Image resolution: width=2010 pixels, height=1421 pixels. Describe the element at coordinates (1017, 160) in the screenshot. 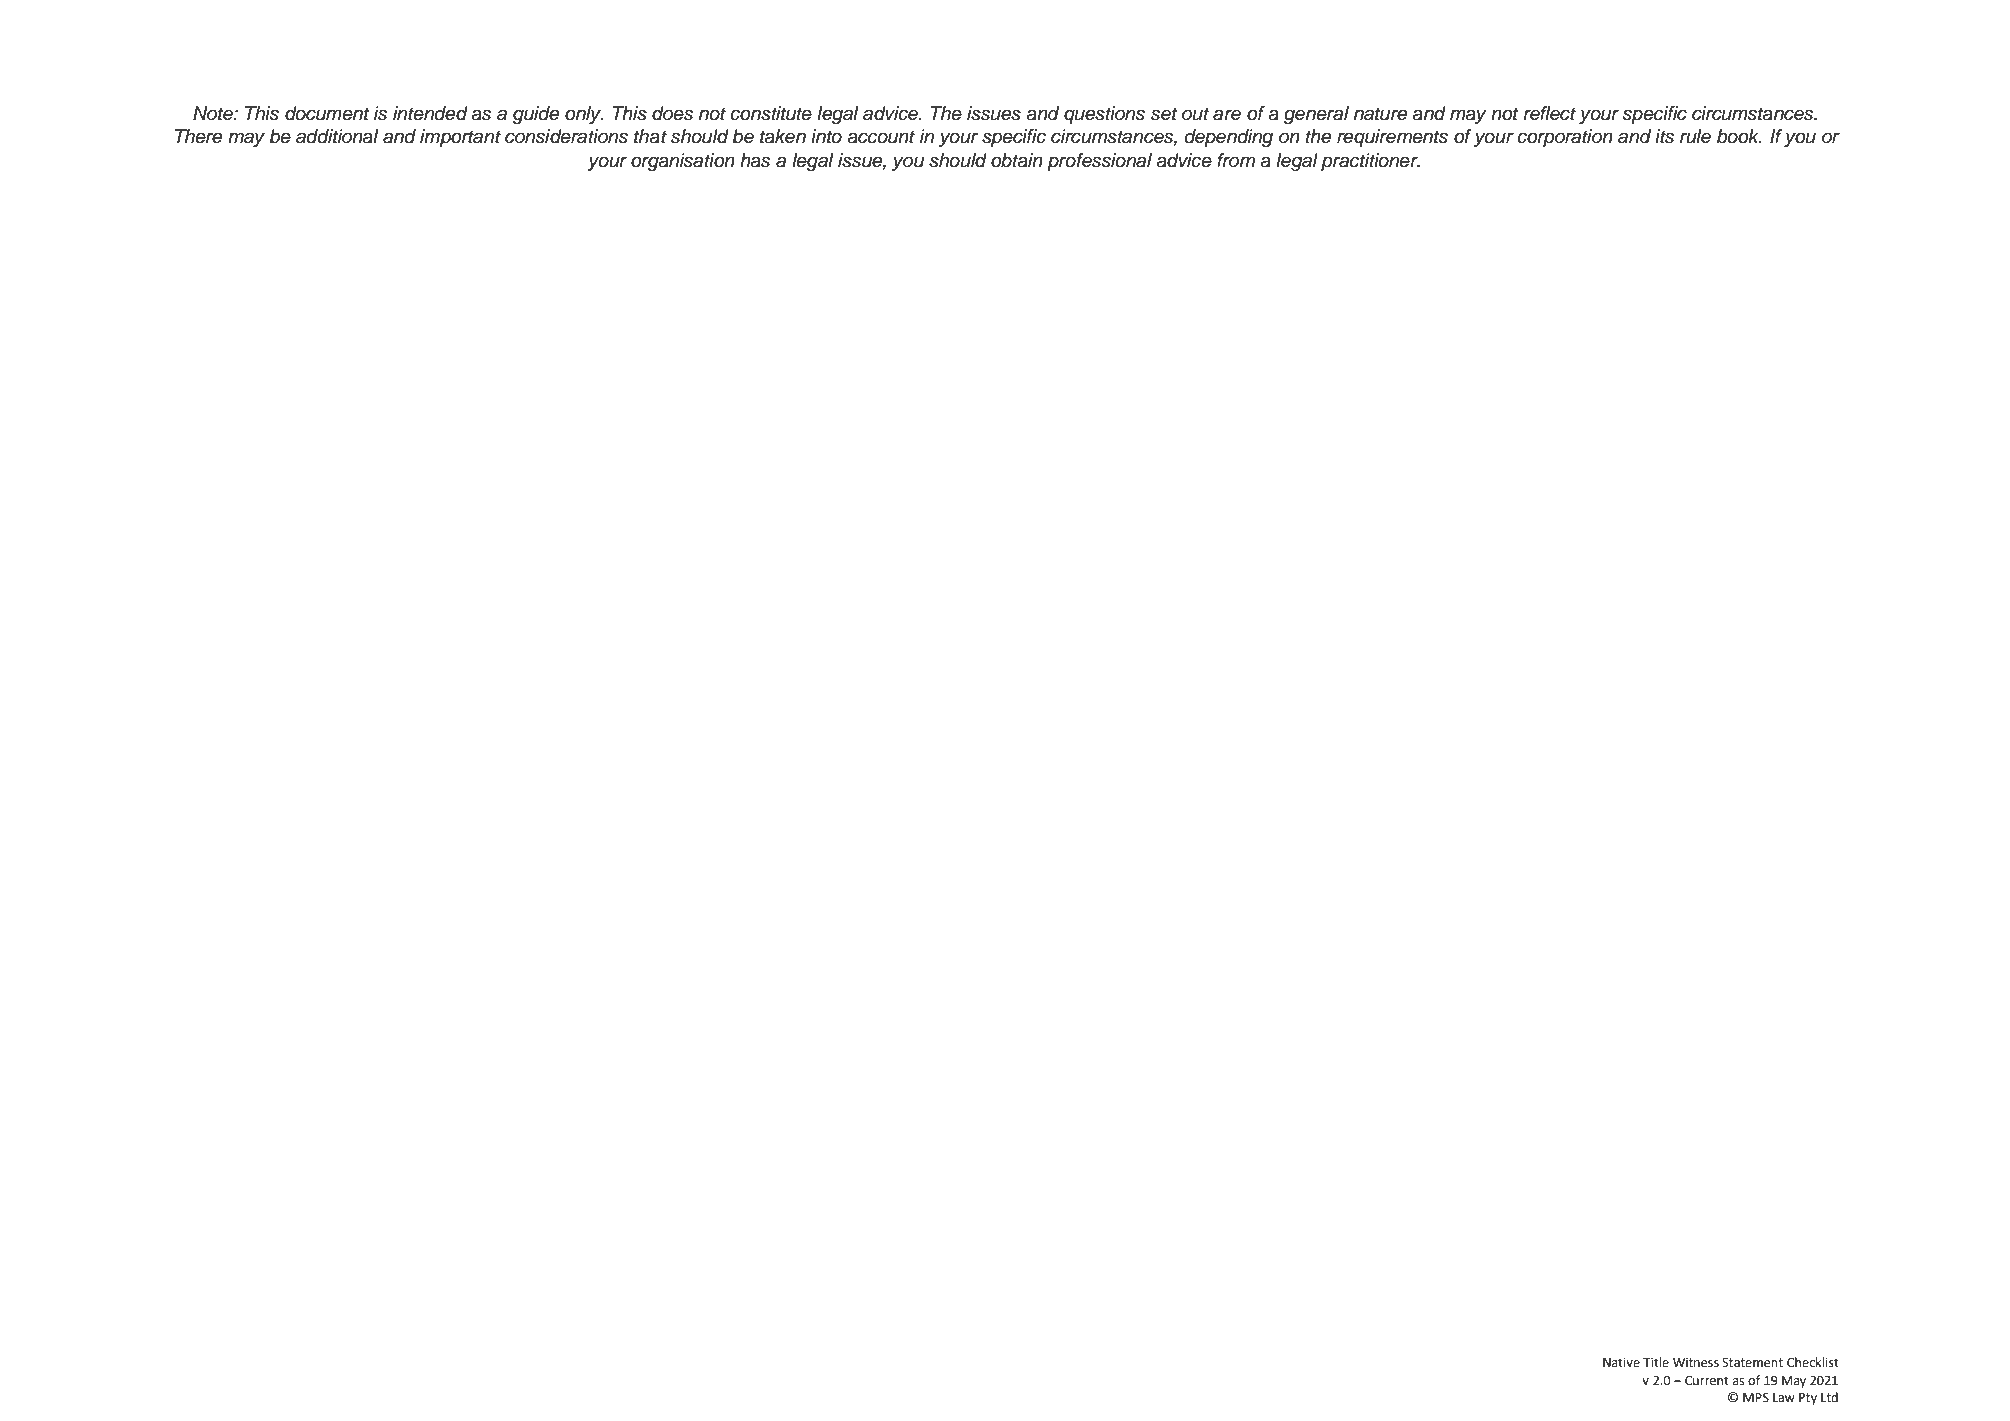

I see `obtain` at that location.
